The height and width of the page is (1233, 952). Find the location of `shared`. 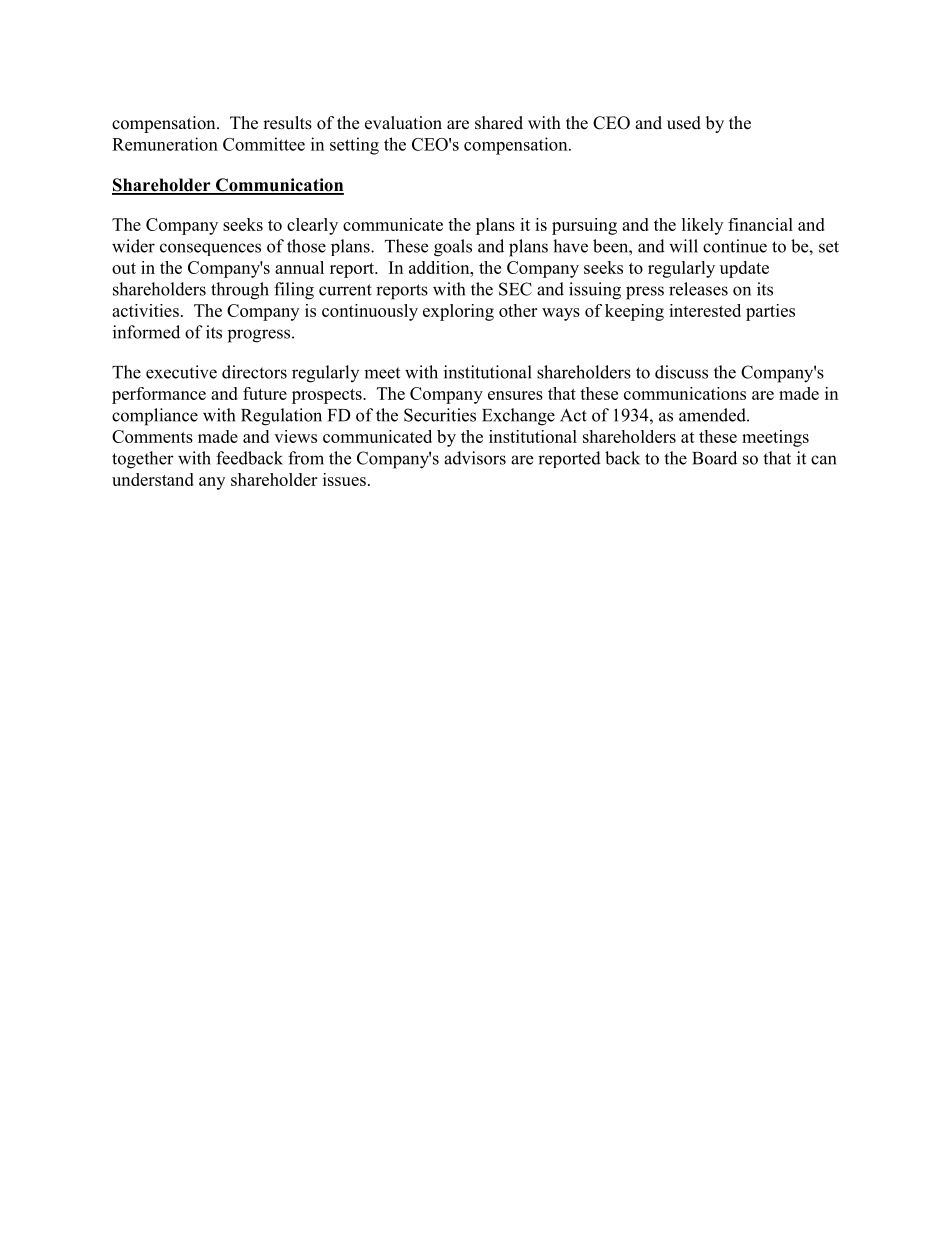

shared is located at coordinates (499, 123).
